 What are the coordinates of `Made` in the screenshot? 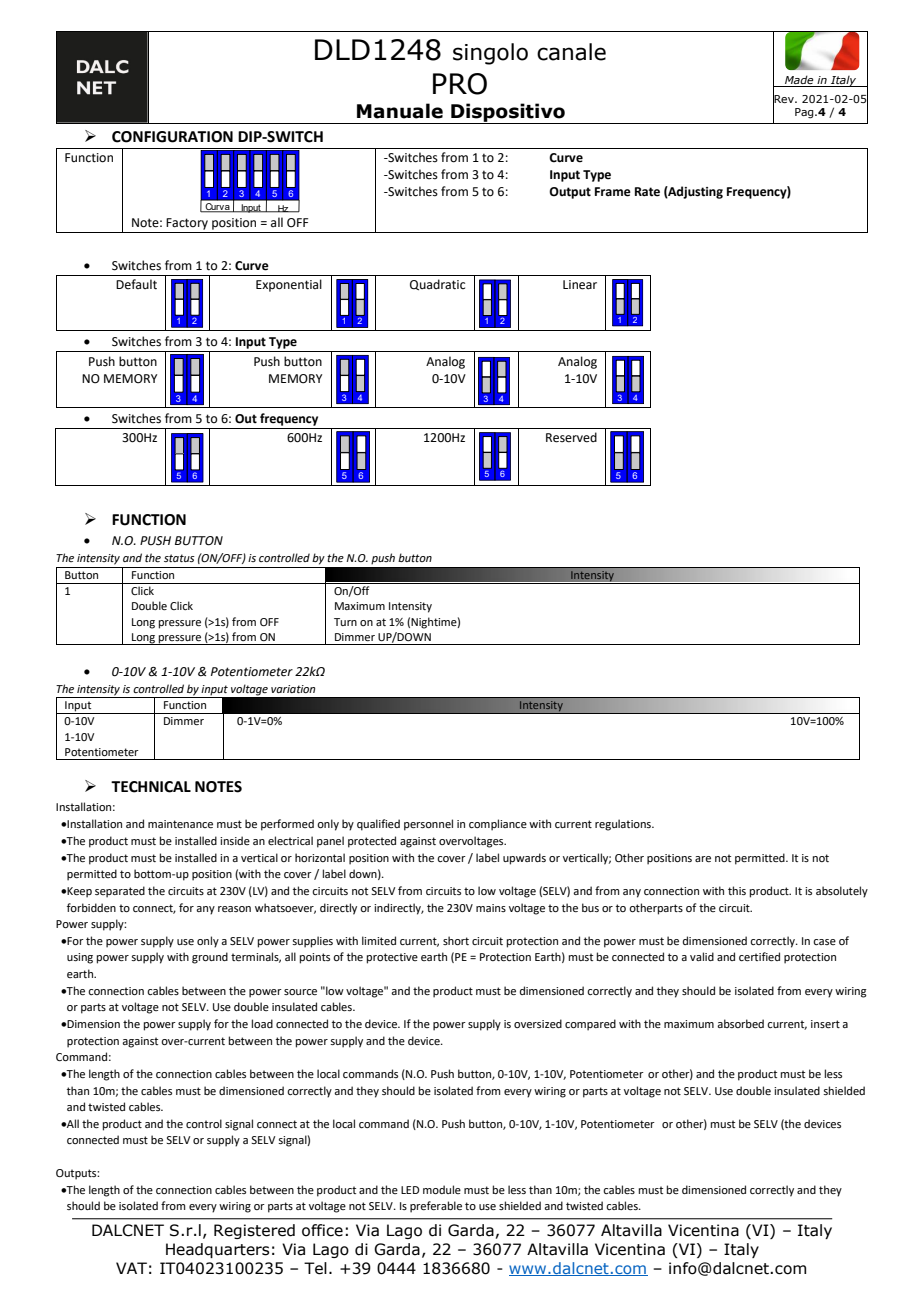 It's located at (799, 81).
